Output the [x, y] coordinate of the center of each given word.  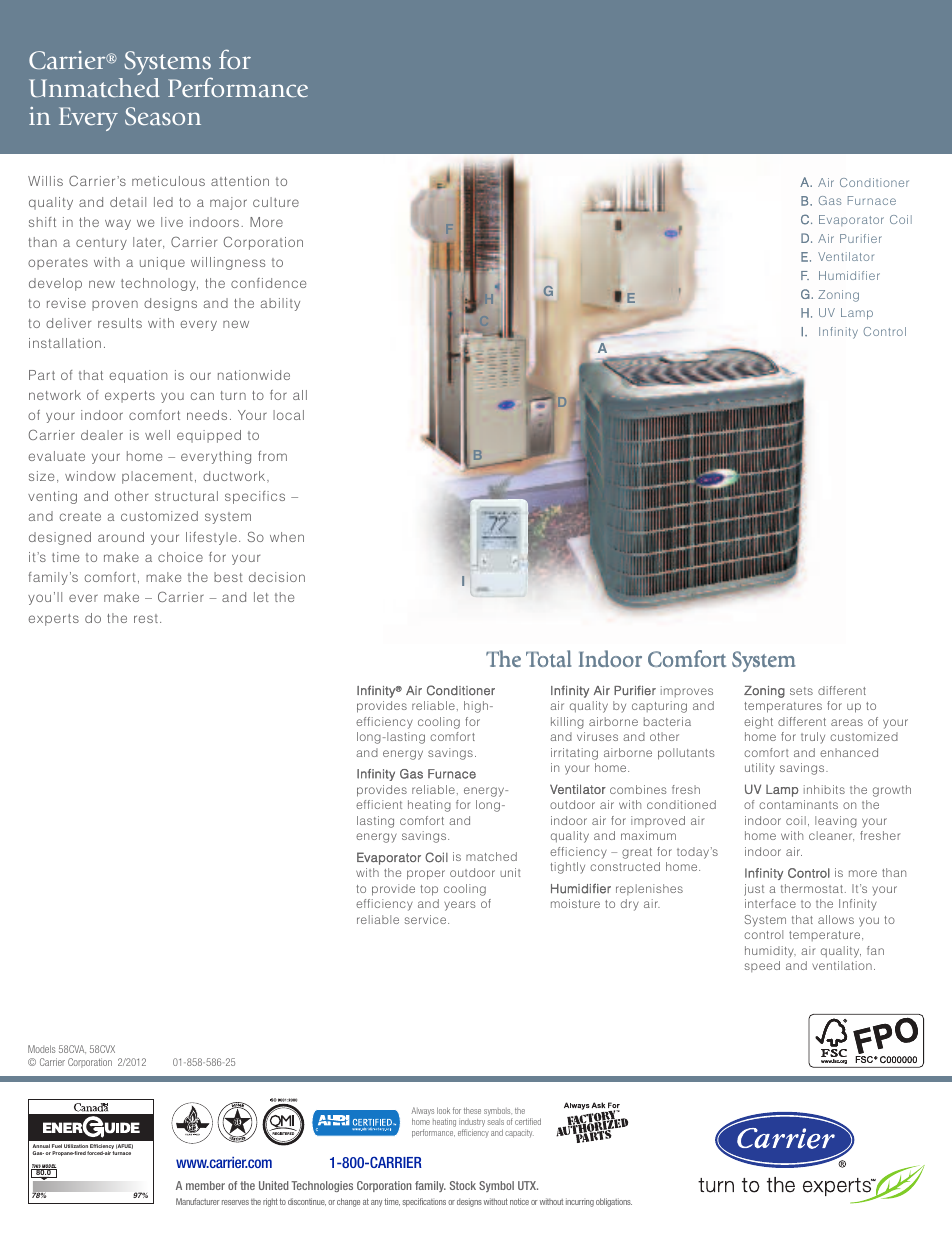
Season [163, 116]
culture [276, 202]
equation [138, 376]
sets [801, 691]
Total [548, 658]
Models [41, 1049]
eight [758, 723]
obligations [614, 1202]
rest [146, 618]
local [288, 415]
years [460, 906]
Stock [463, 1185]
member [205, 1185]
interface [770, 903]
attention [240, 181]
